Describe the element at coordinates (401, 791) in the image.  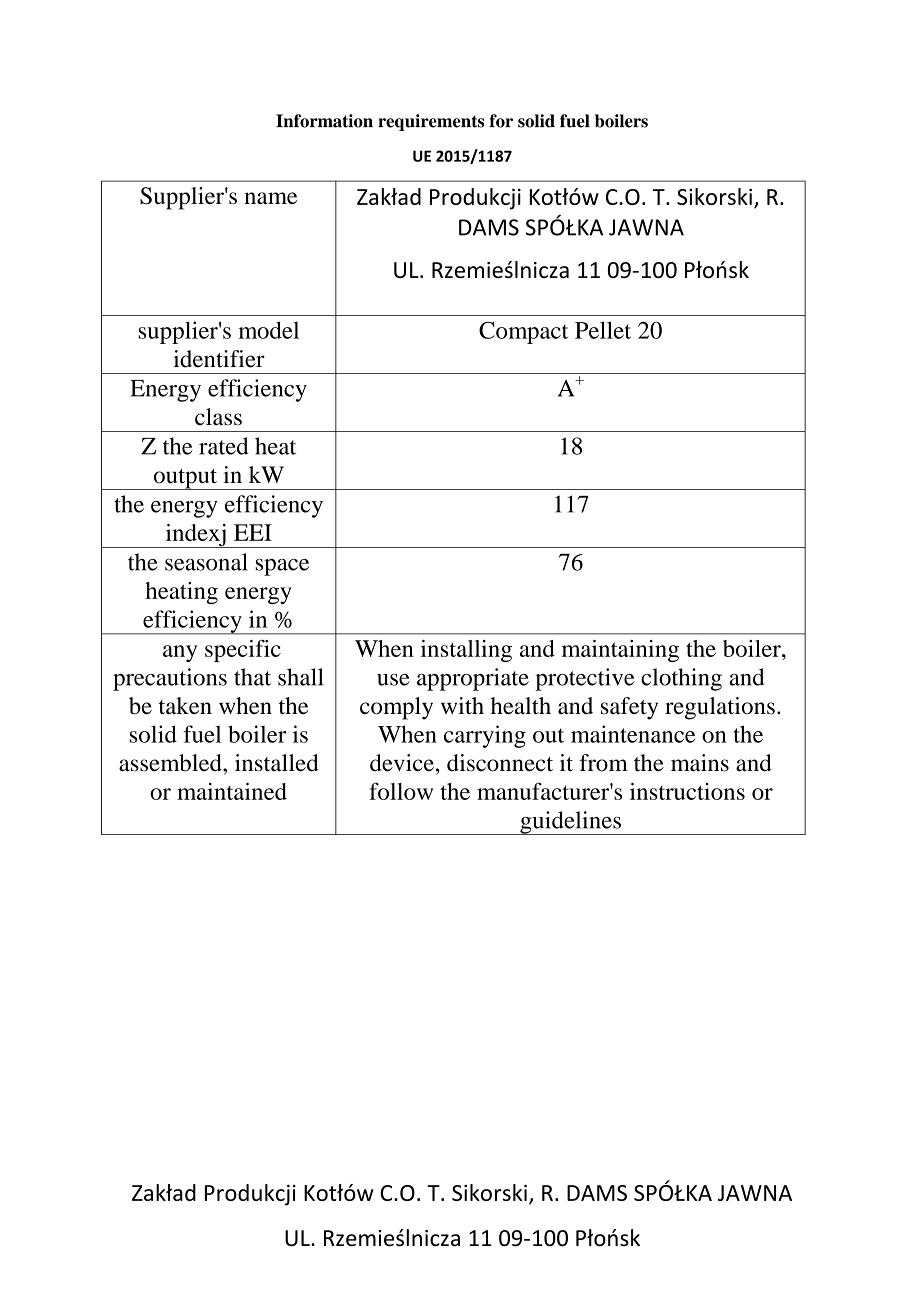
I see `follow` at that location.
